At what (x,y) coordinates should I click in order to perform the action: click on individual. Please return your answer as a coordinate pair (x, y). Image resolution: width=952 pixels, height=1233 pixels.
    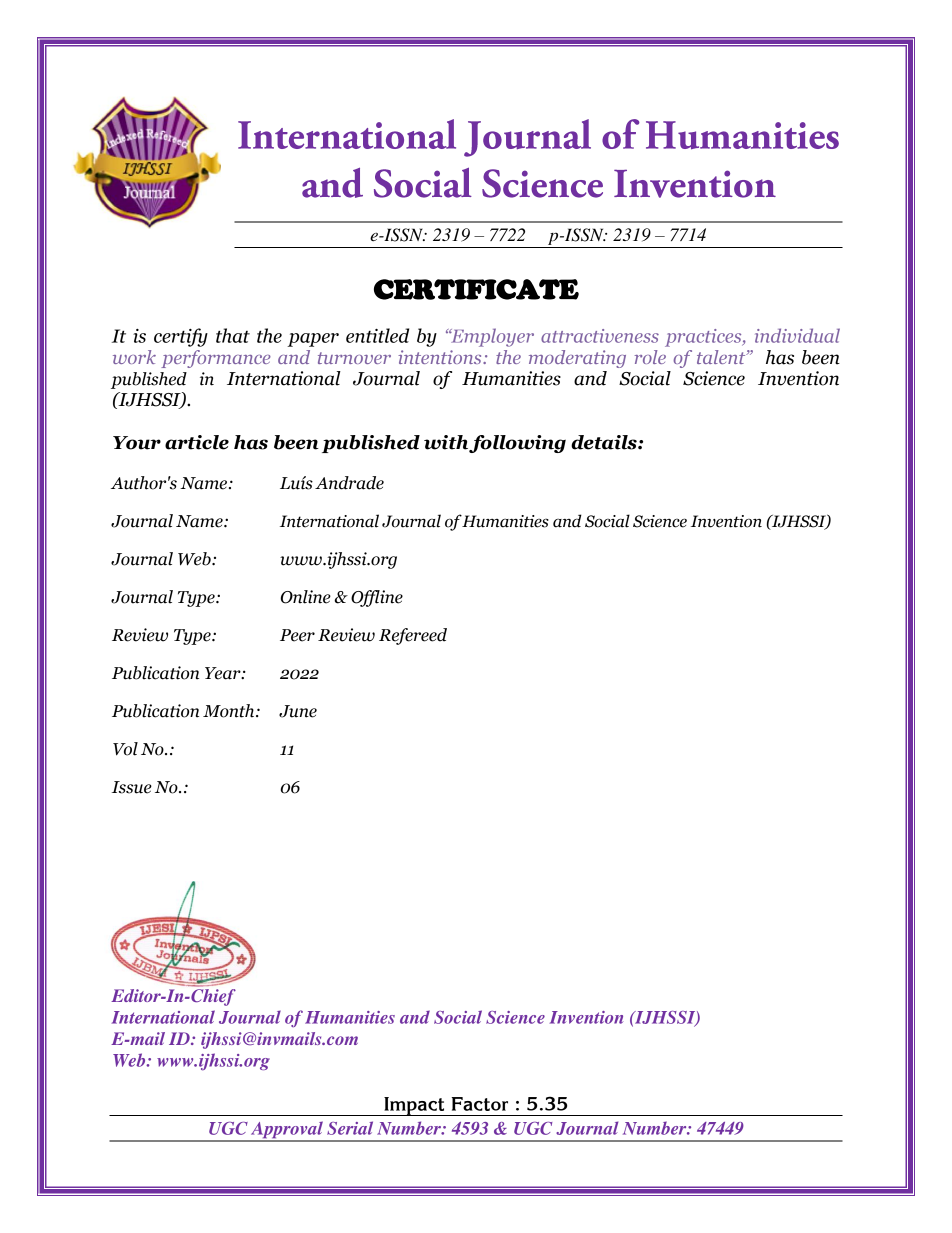
    Looking at the image, I should click on (797, 335).
